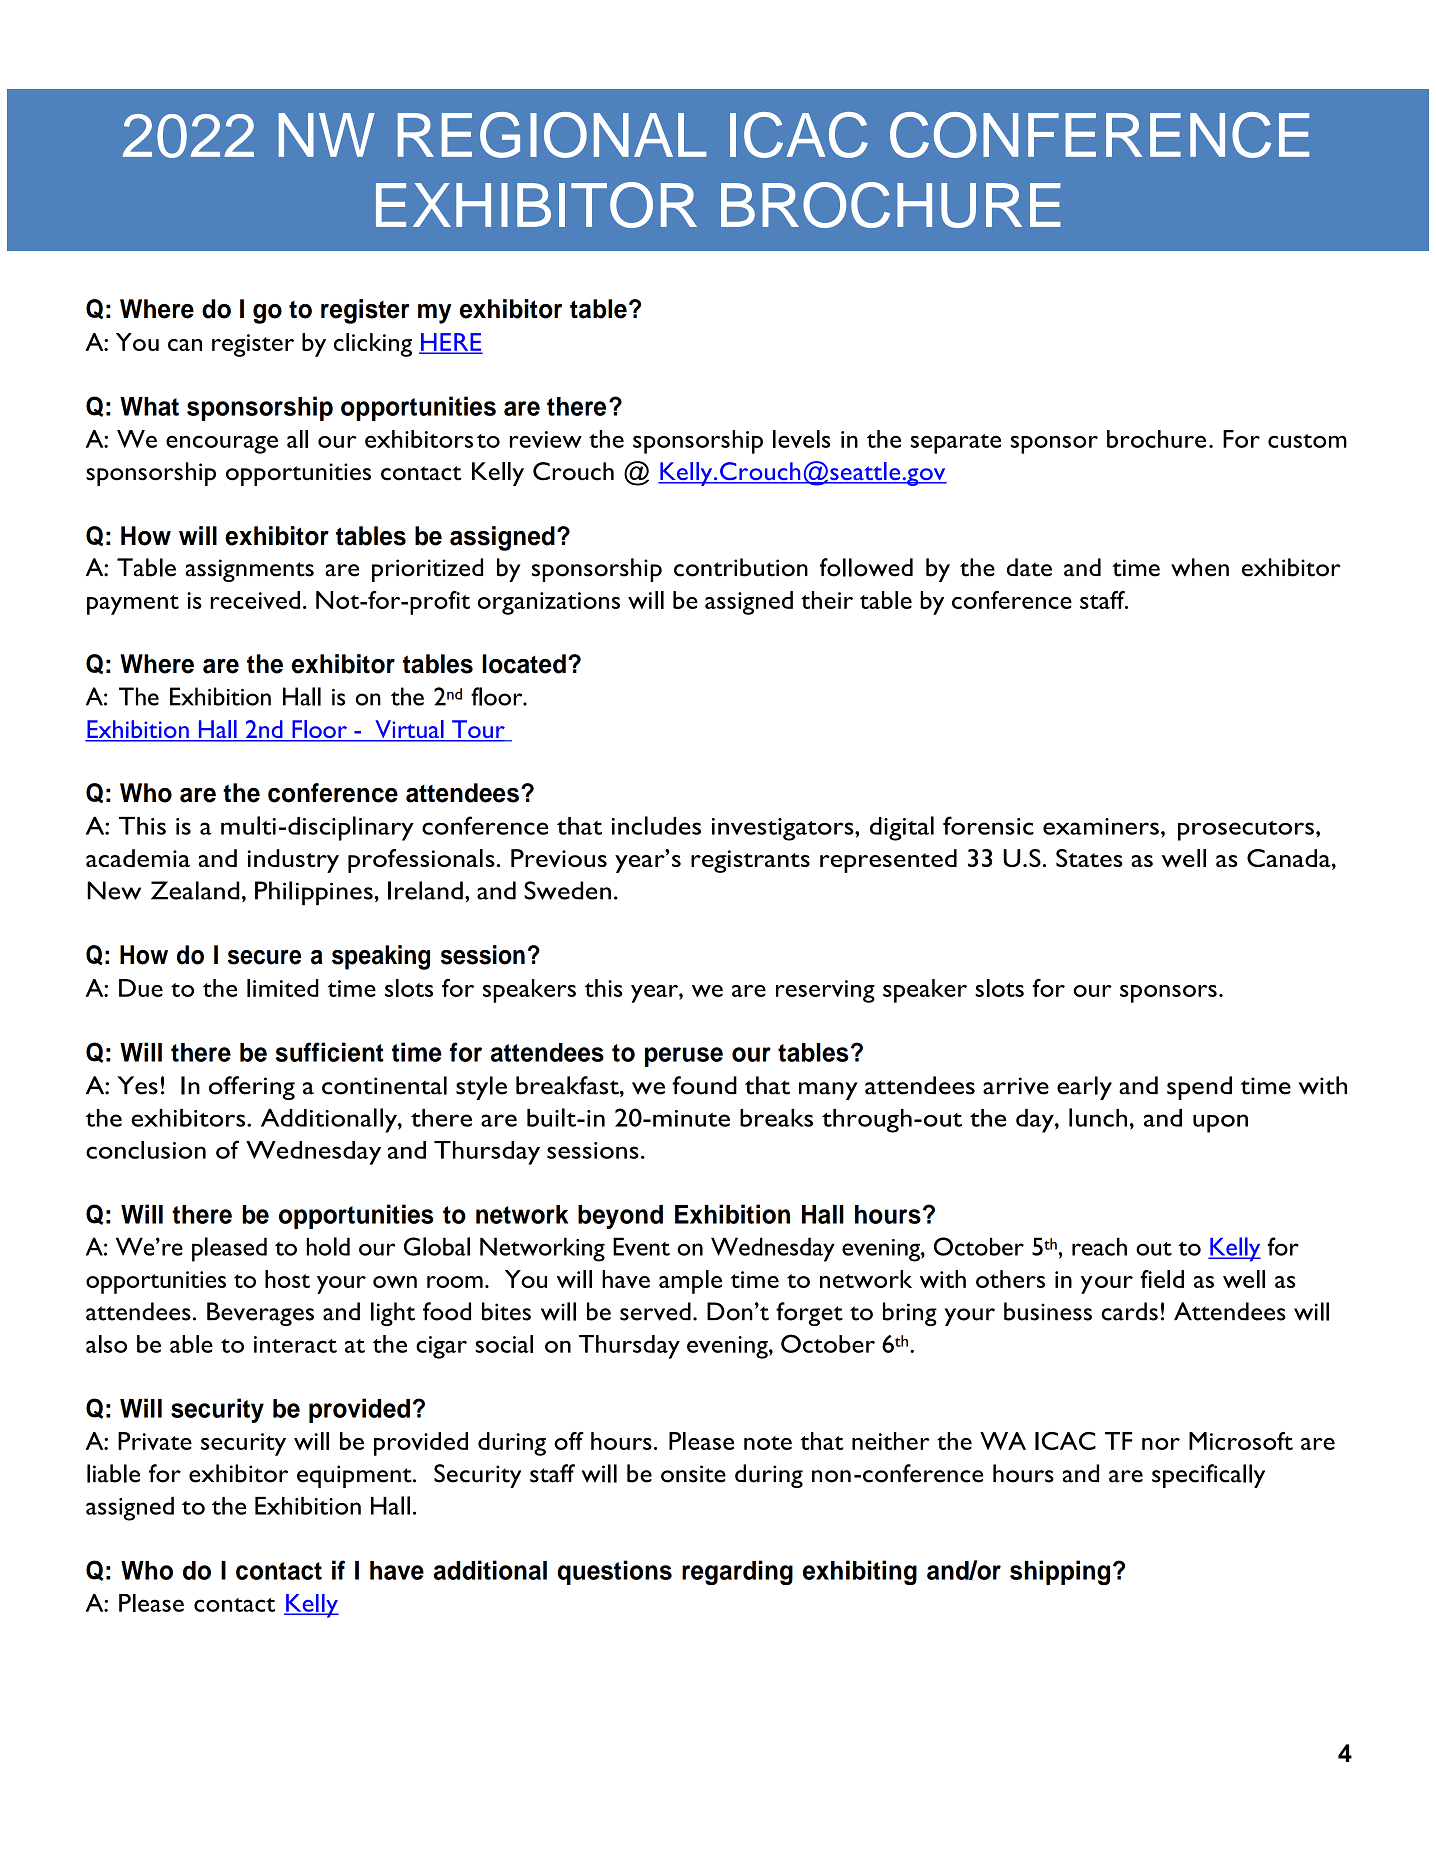 The image size is (1436, 1858). What do you see at coordinates (373, 345) in the document?
I see `clicking` at bounding box center [373, 345].
